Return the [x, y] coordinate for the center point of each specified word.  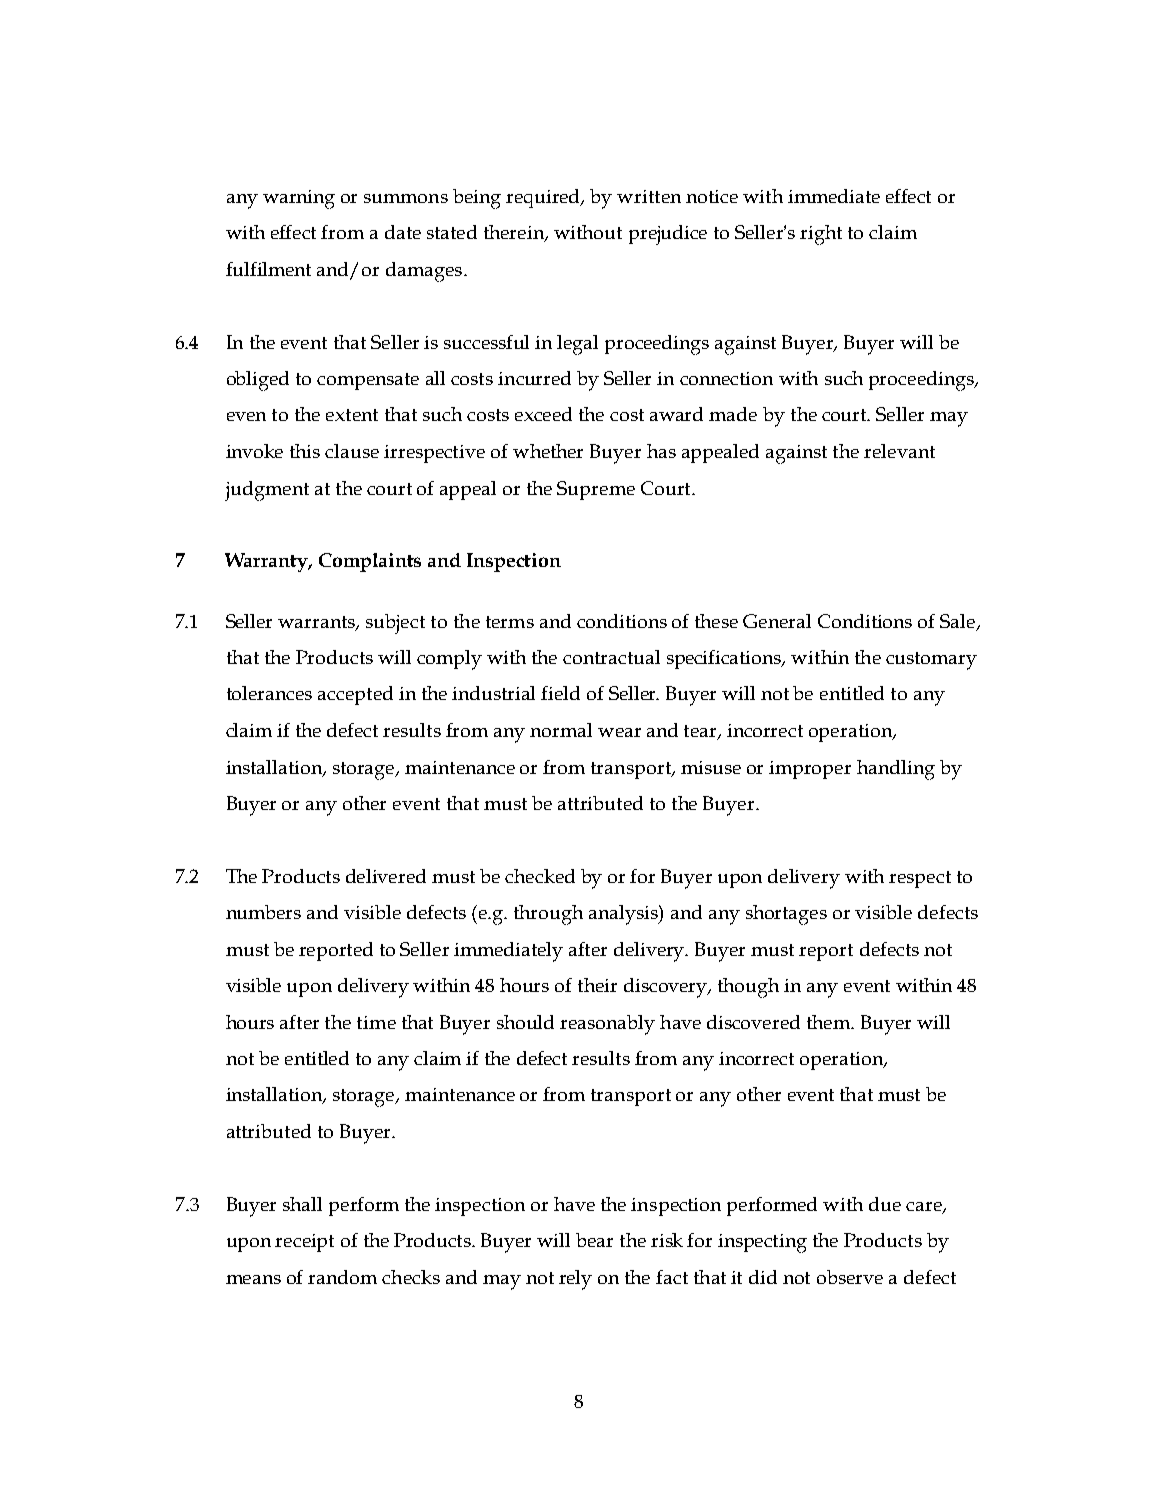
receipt [304, 1243]
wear [619, 732]
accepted [355, 695]
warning [299, 199]
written [649, 196]
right [821, 235]
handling [896, 770]
